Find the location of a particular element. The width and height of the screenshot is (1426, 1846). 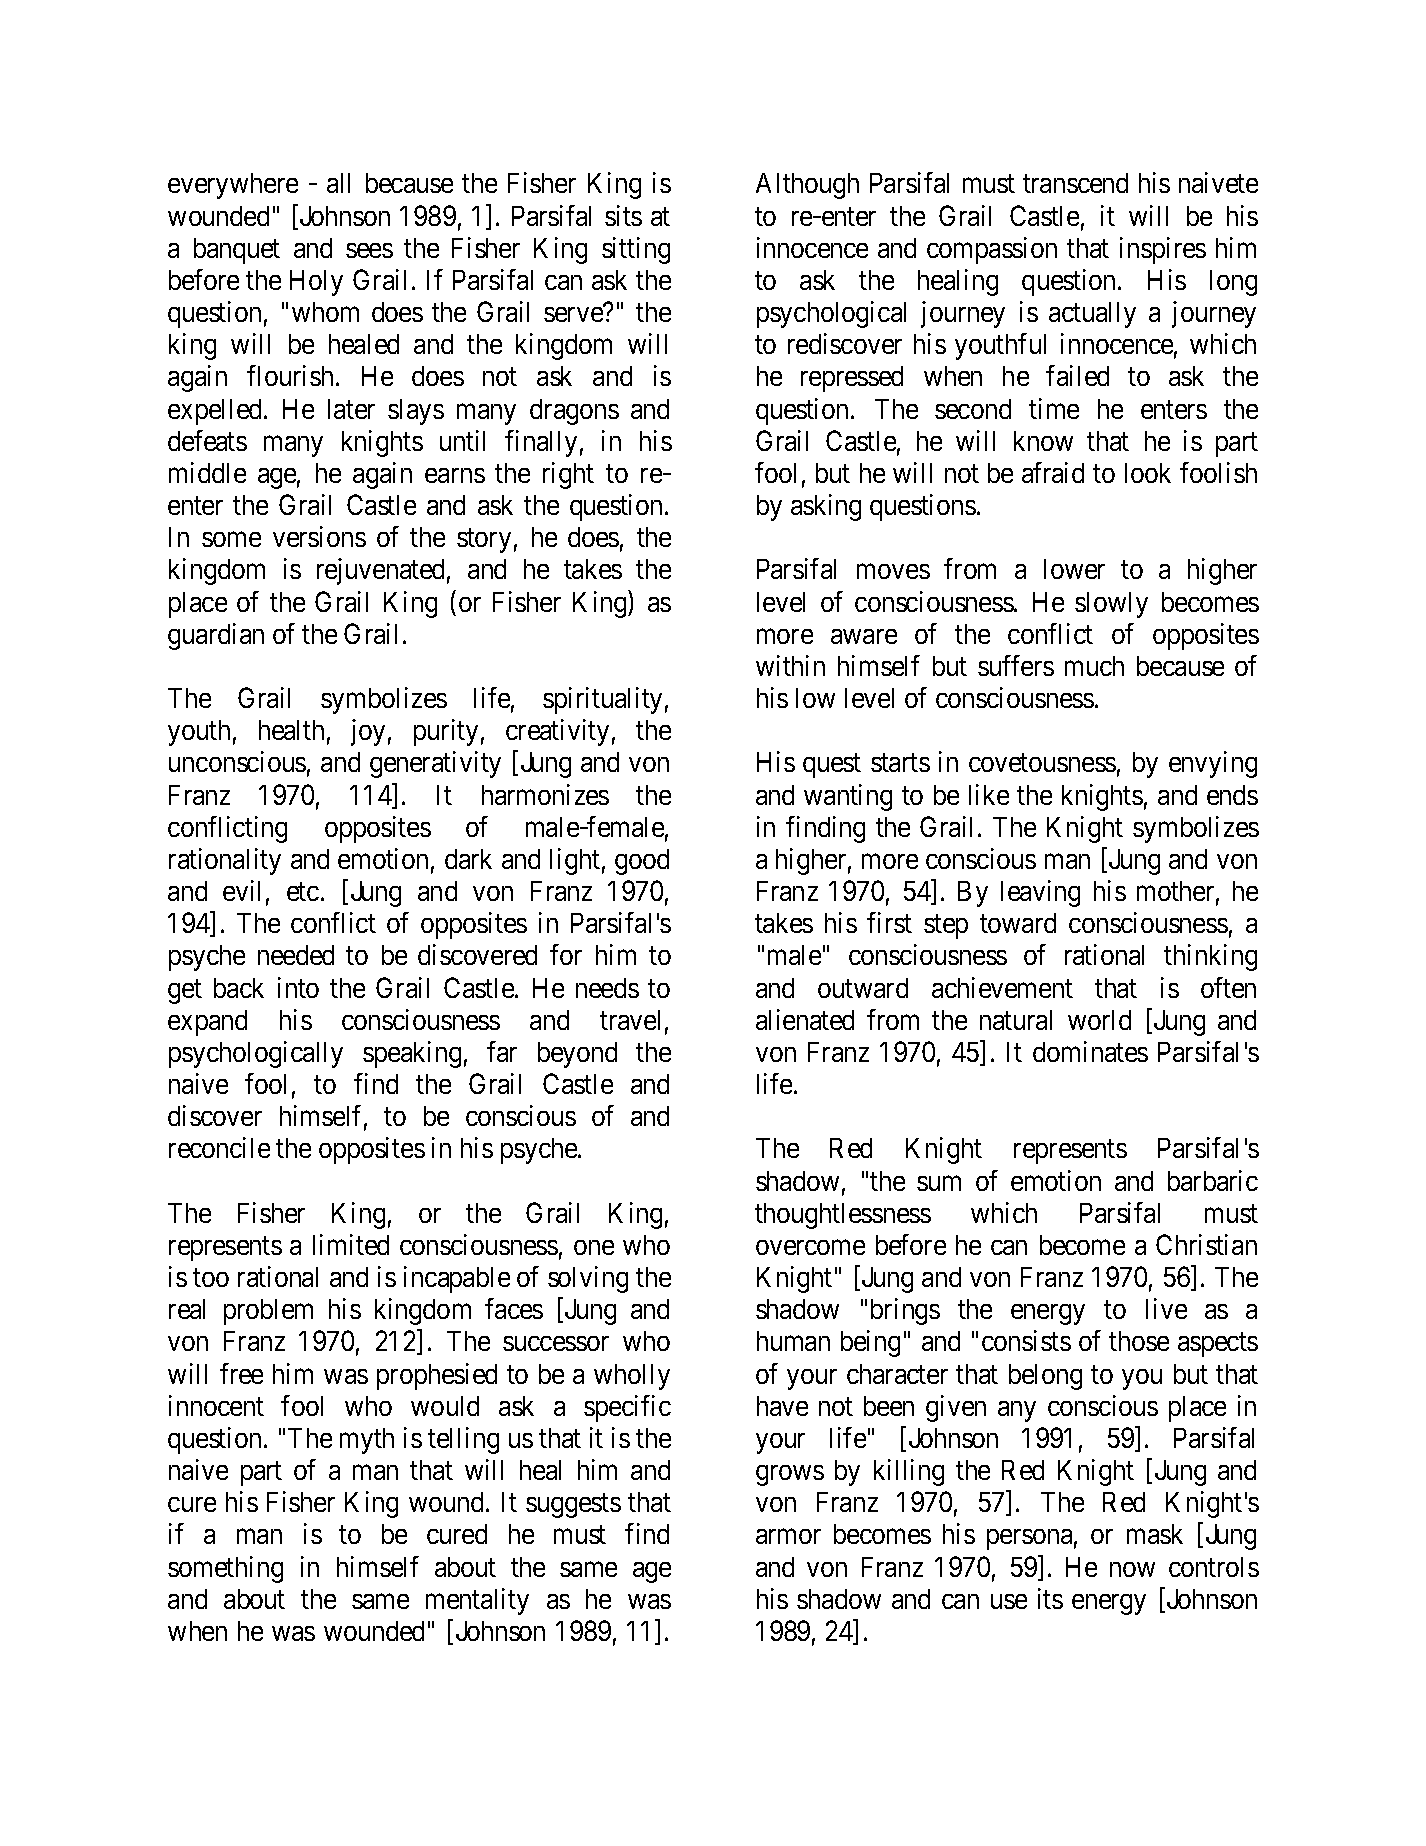

Christian is located at coordinates (1206, 1244).
